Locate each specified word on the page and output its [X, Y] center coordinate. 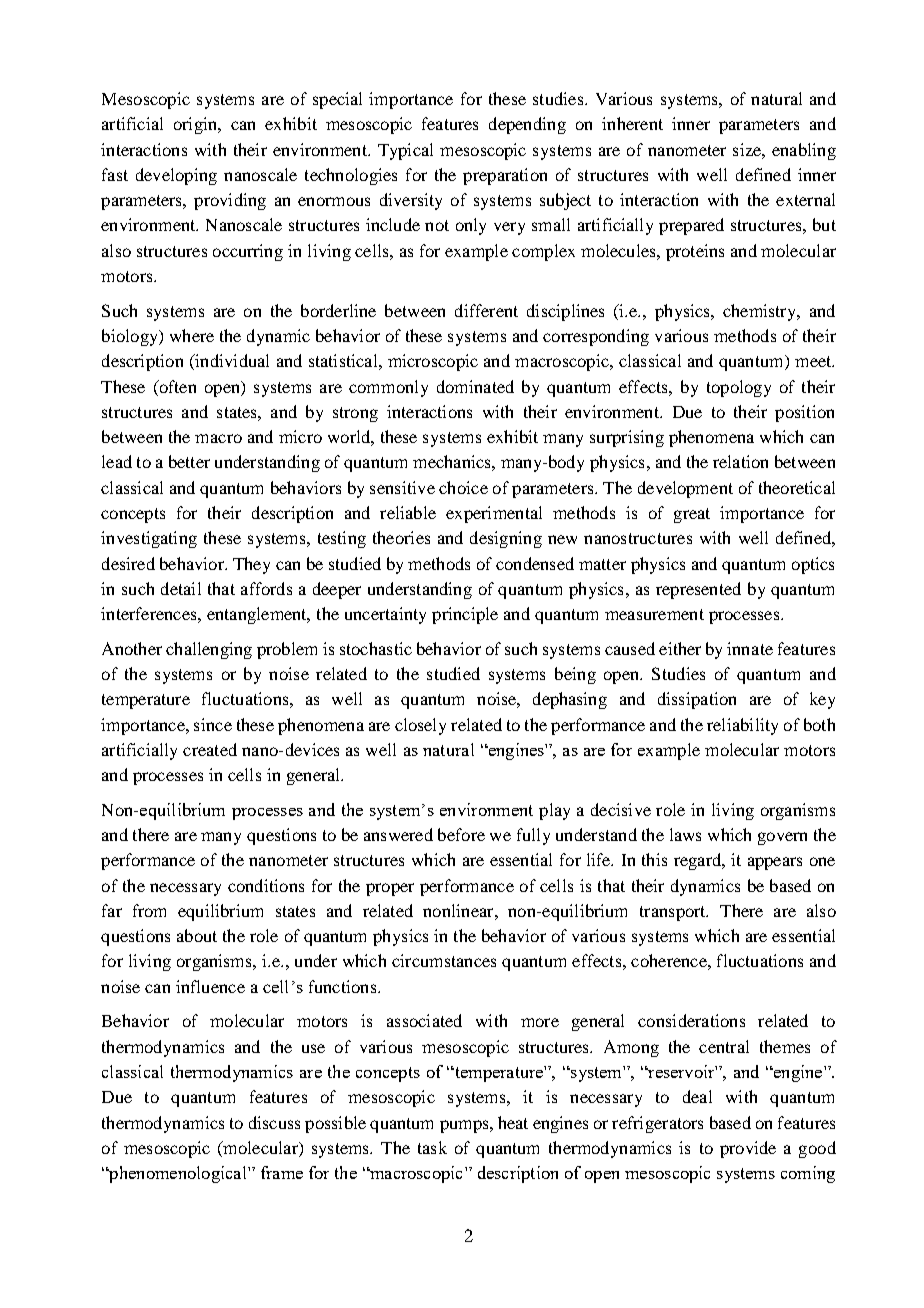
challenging [209, 650]
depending [527, 125]
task [432, 1147]
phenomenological [178, 1174]
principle [465, 615]
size [748, 149]
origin [196, 125]
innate [750, 648]
